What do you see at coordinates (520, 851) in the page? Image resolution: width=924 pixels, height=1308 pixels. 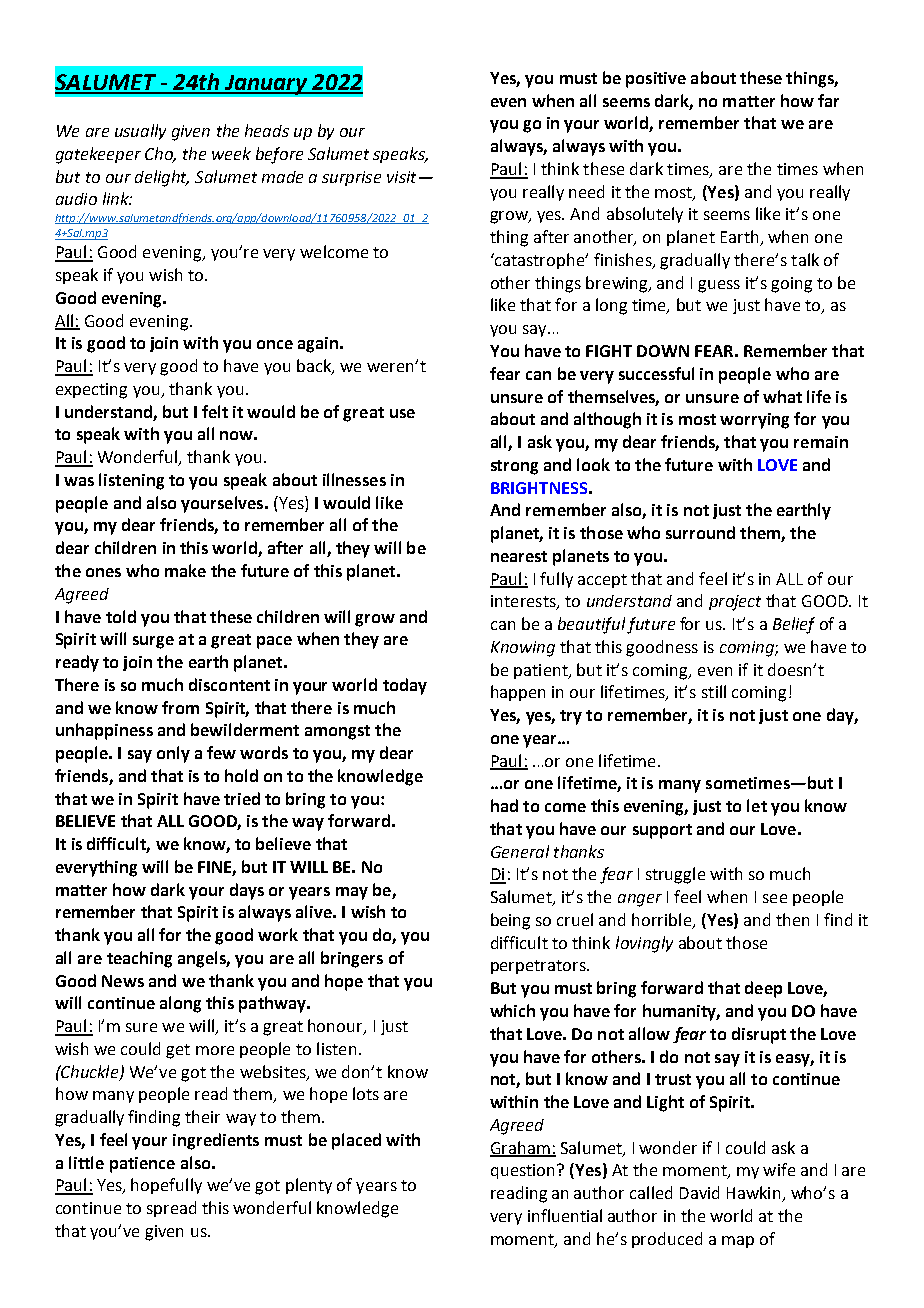 I see `General` at bounding box center [520, 851].
